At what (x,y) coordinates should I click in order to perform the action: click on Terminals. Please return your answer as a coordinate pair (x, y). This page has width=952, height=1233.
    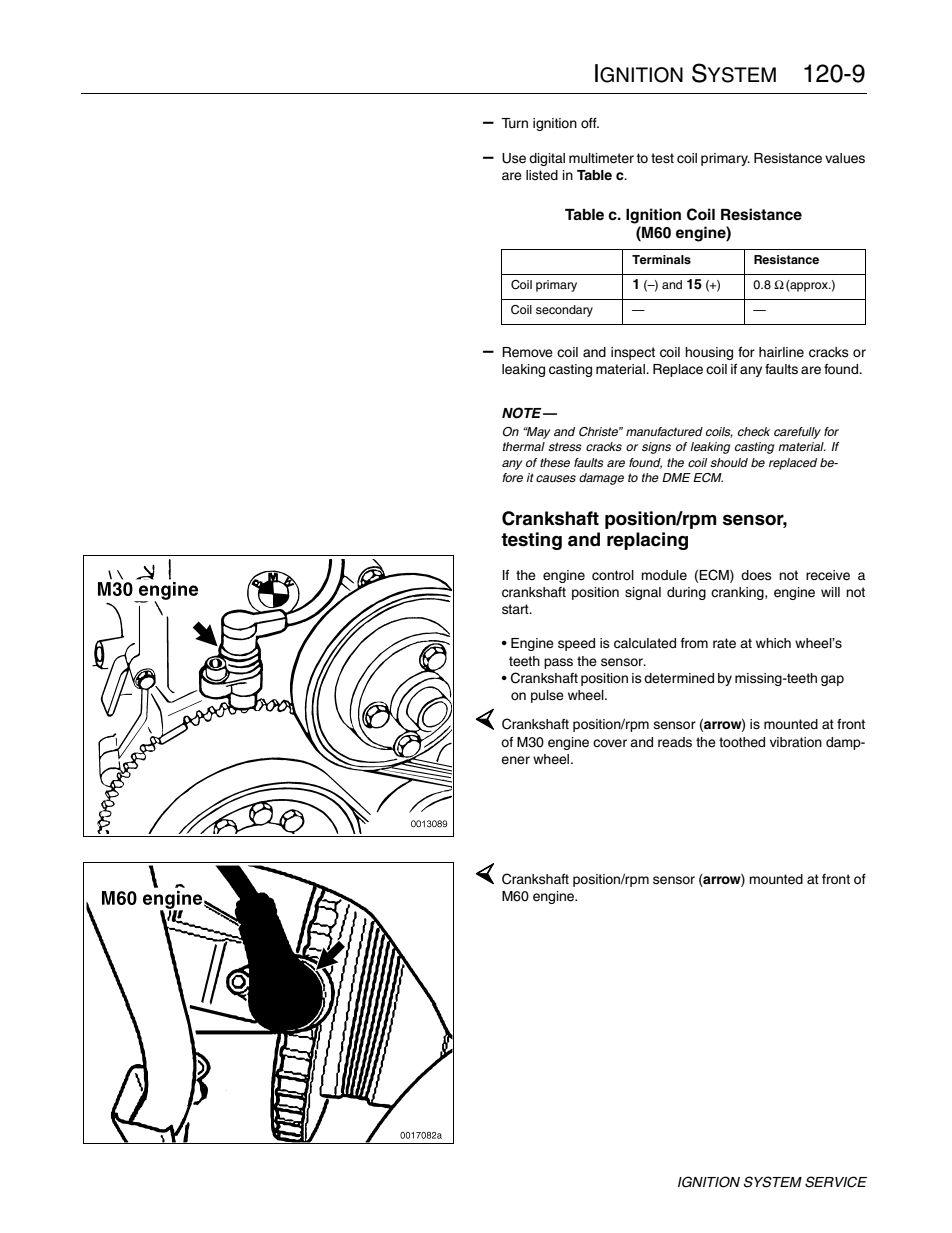
    Looking at the image, I should click on (661, 259).
